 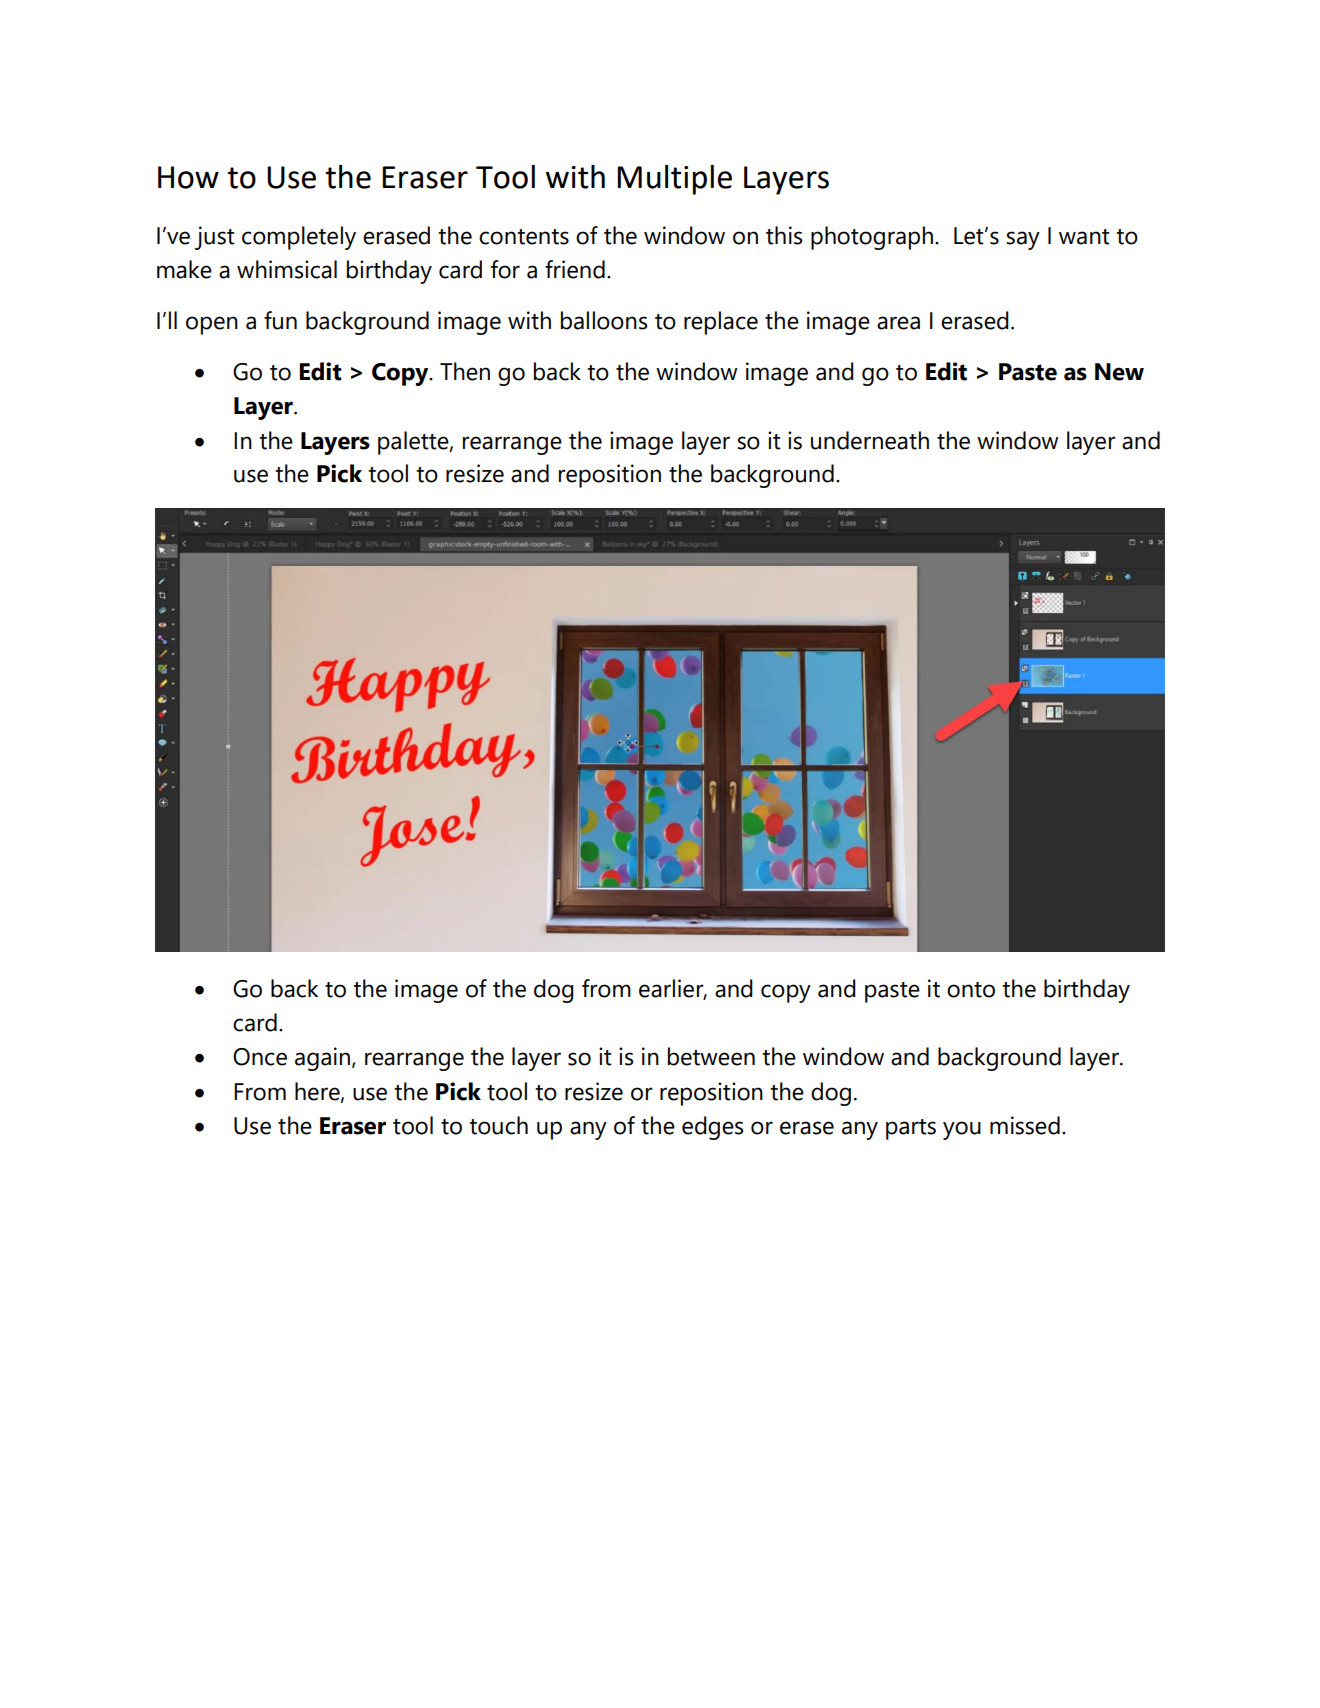 I want to click on completely, so click(x=299, y=238).
